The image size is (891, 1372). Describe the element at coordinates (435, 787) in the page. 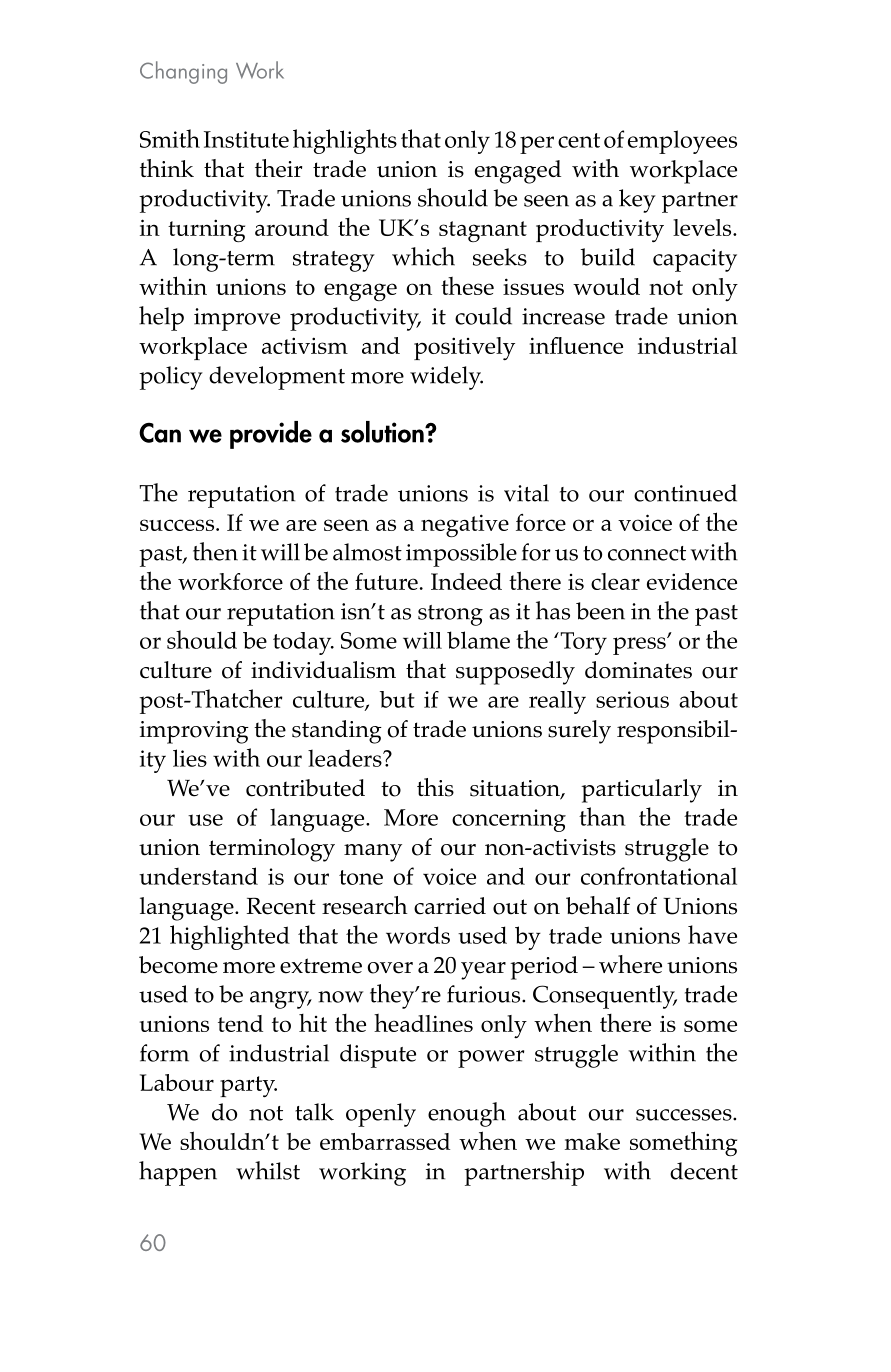

I see `this` at that location.
